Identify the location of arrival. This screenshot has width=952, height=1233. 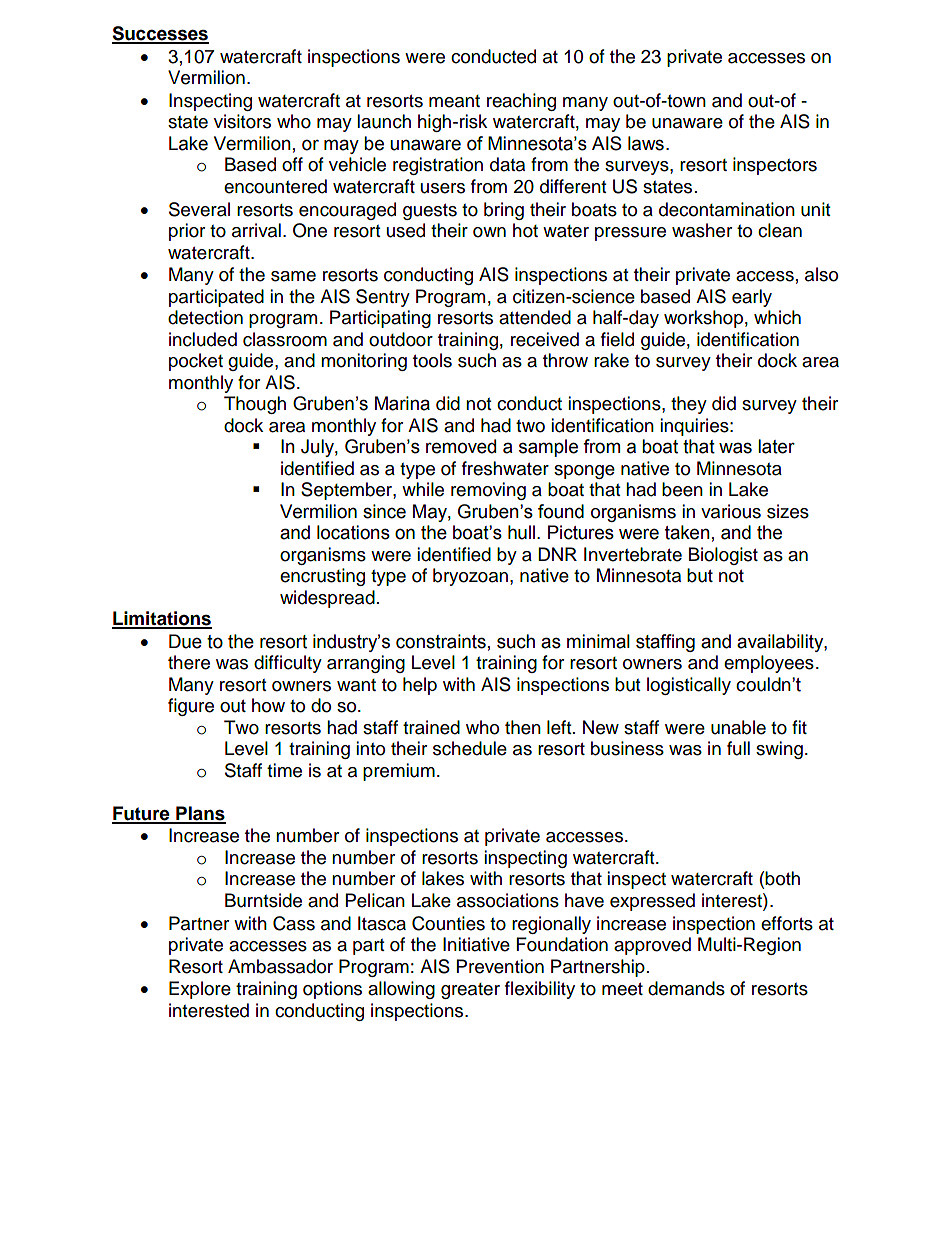
(256, 230).
